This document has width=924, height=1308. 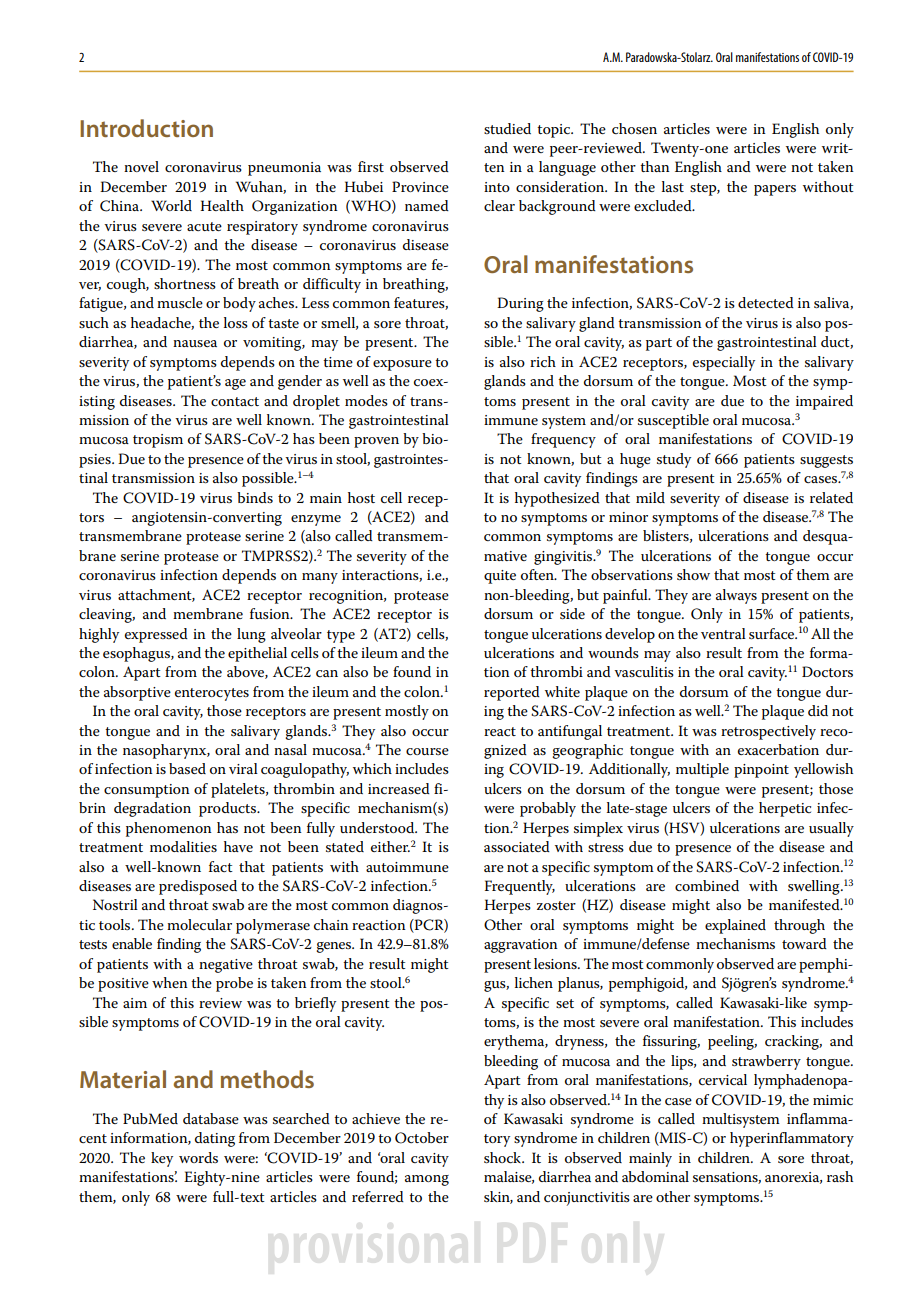 I want to click on novel, so click(x=141, y=166).
